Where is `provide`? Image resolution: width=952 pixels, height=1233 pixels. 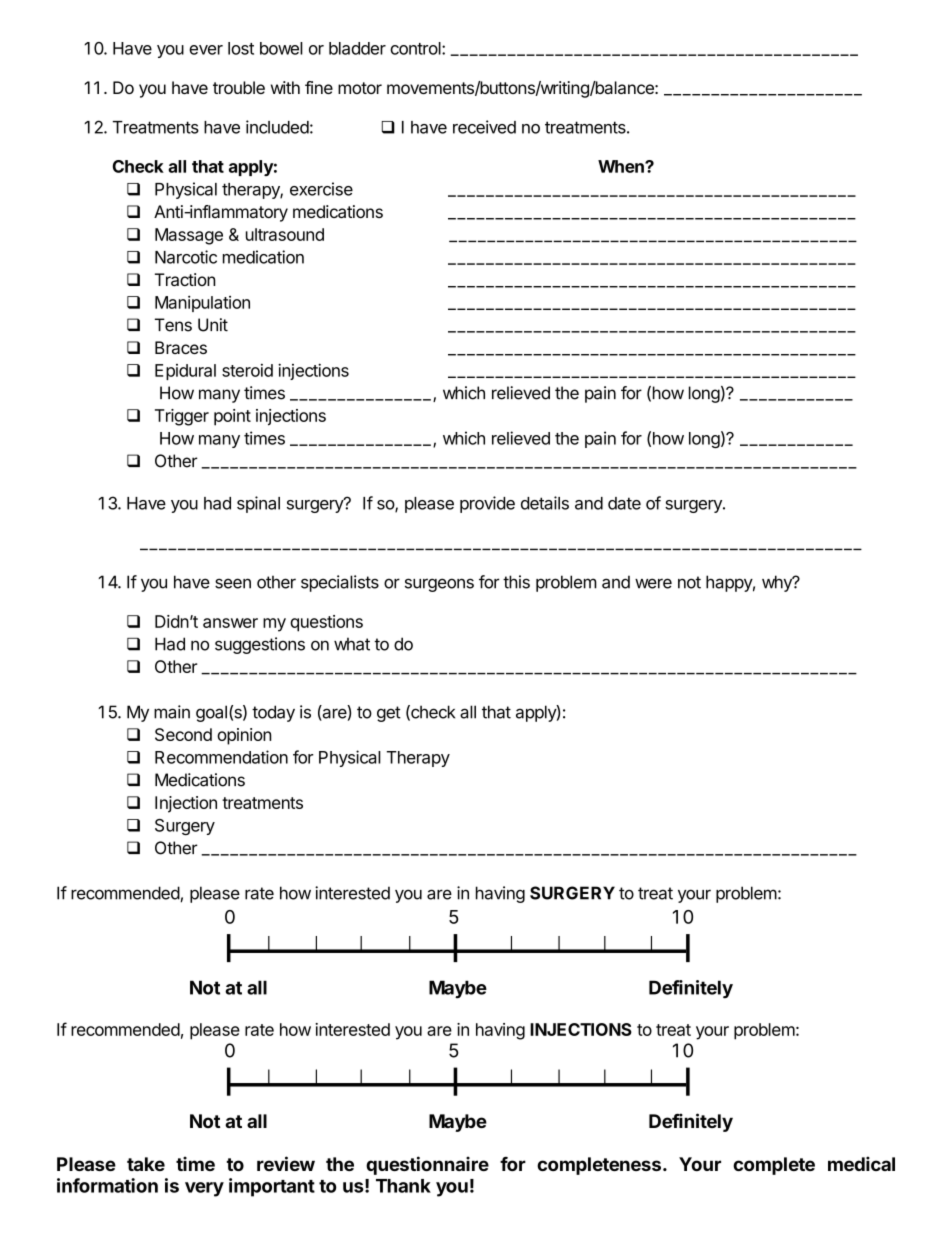
provide is located at coordinates (487, 504).
